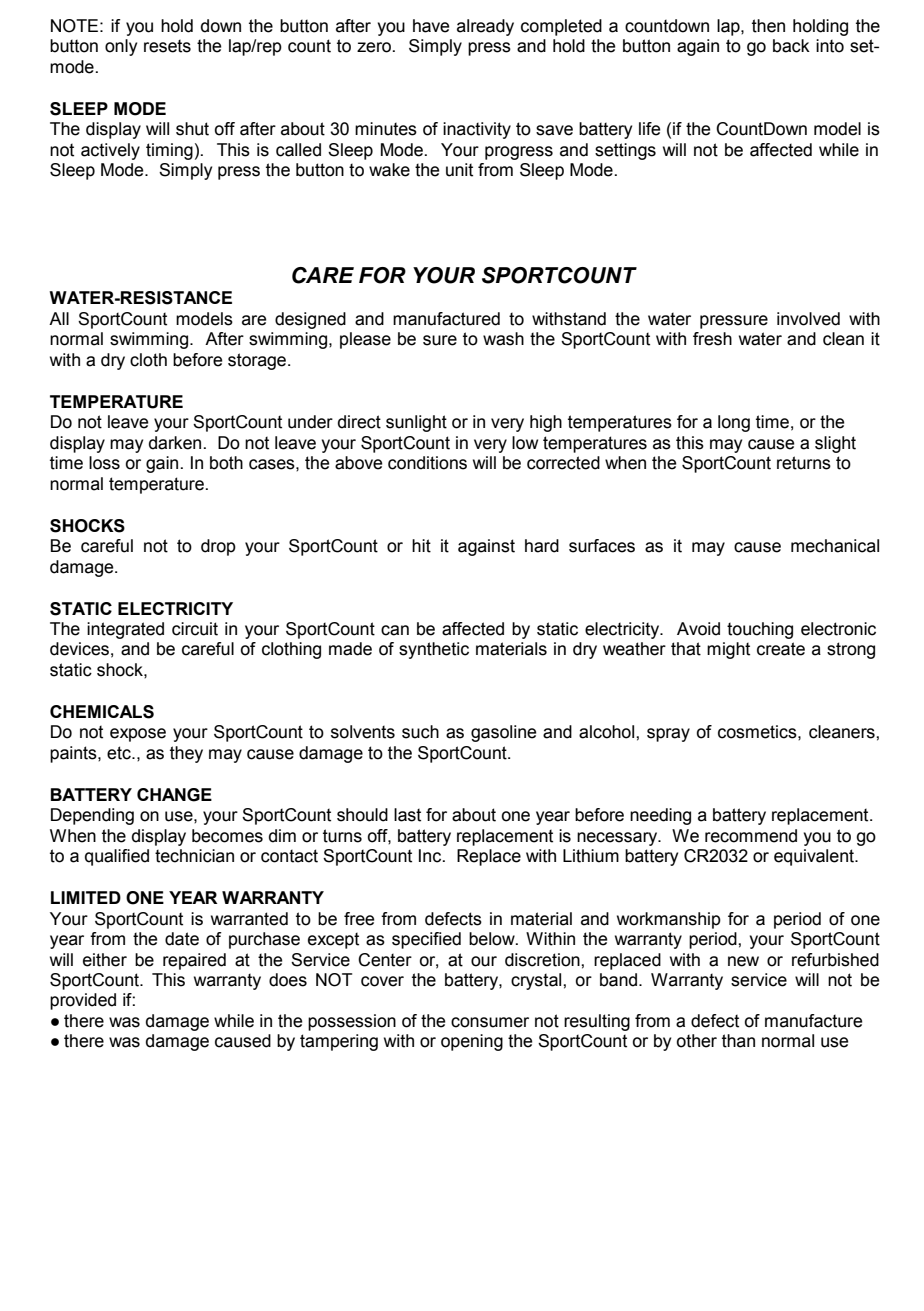  What do you see at coordinates (791, 46) in the document?
I see `back` at bounding box center [791, 46].
